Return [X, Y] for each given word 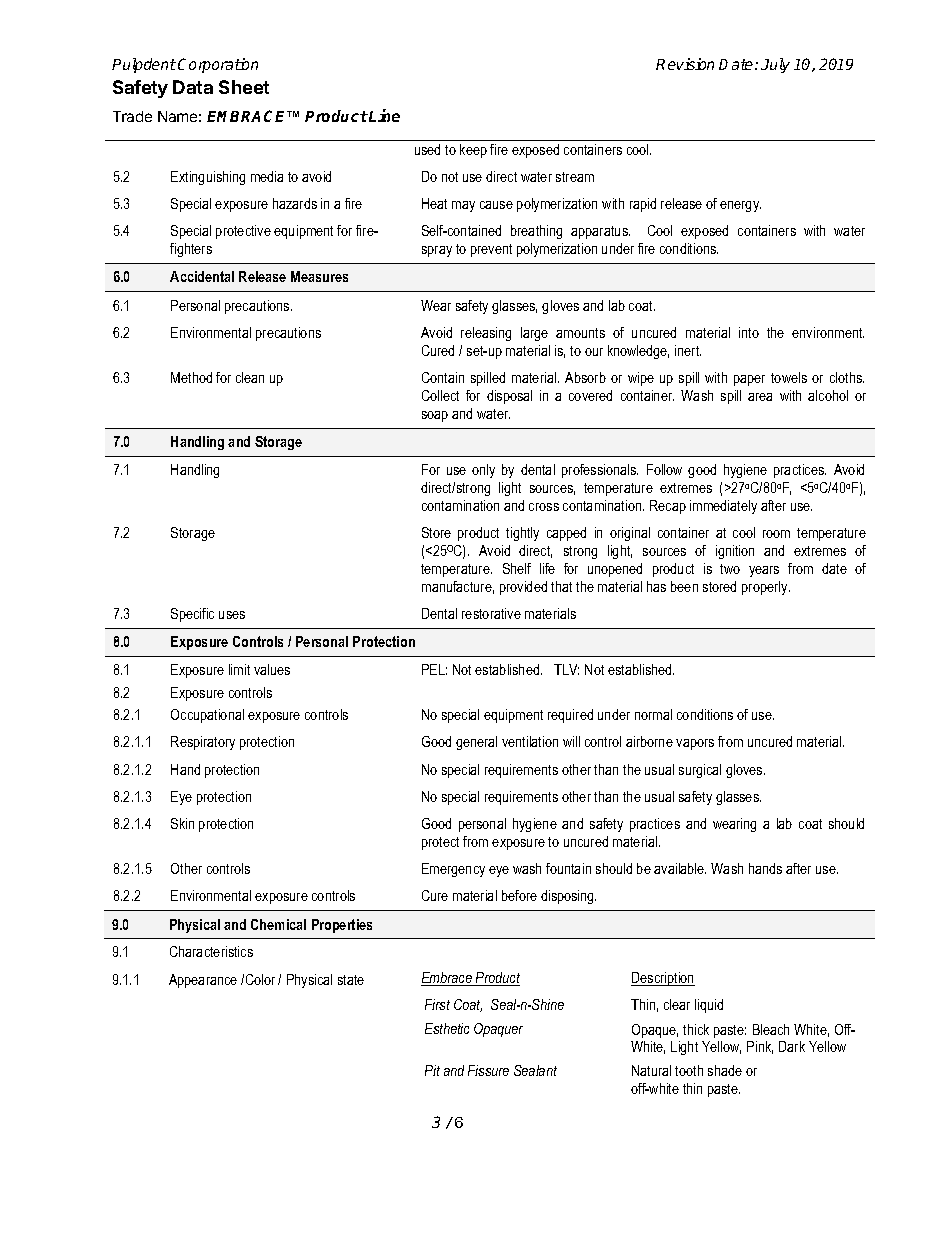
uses [232, 615]
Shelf [517, 568]
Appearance [203, 981]
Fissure [488, 1070]
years [764, 571]
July [775, 65]
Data [193, 87]
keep [473, 151]
